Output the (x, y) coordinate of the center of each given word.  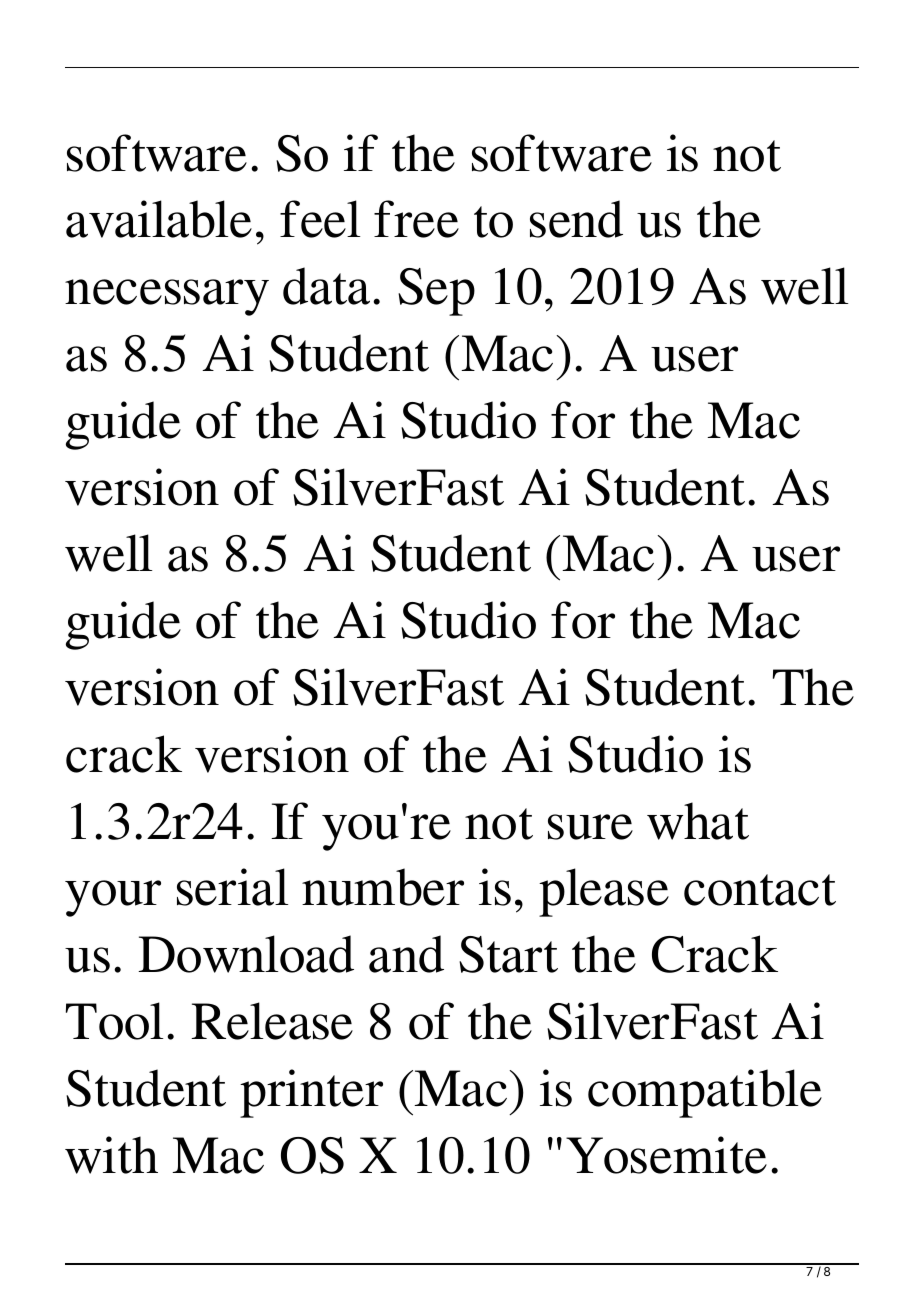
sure (590, 827)
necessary (167, 297)
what (698, 821)
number (383, 887)
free (416, 219)
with (111, 1155)
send (576, 219)
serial (232, 887)
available (159, 219)
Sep (436, 292)
